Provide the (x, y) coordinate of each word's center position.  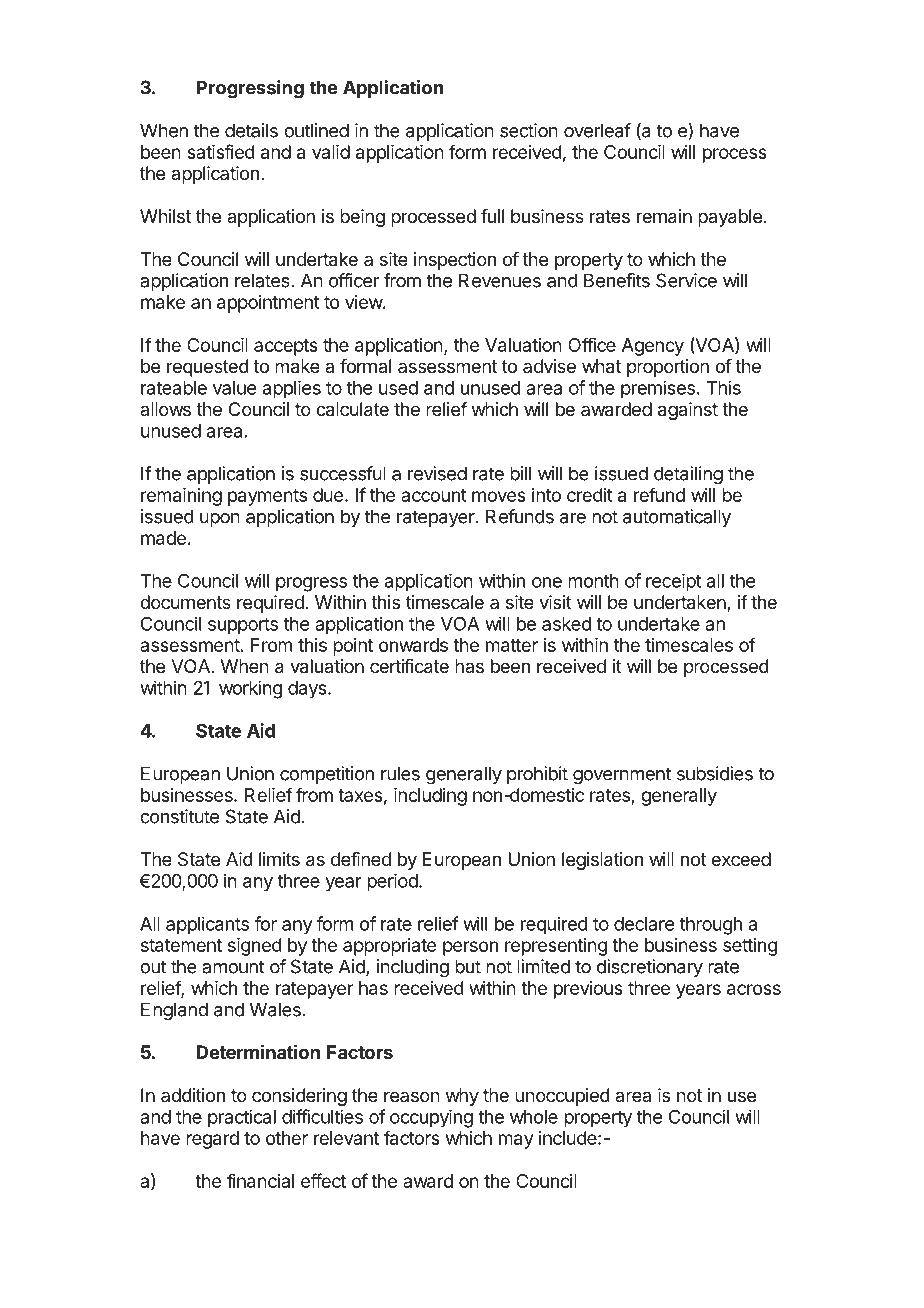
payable (730, 218)
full (492, 216)
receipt (674, 582)
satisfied (221, 151)
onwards (413, 645)
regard (212, 1140)
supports (243, 626)
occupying (431, 1118)
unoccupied (562, 1097)
